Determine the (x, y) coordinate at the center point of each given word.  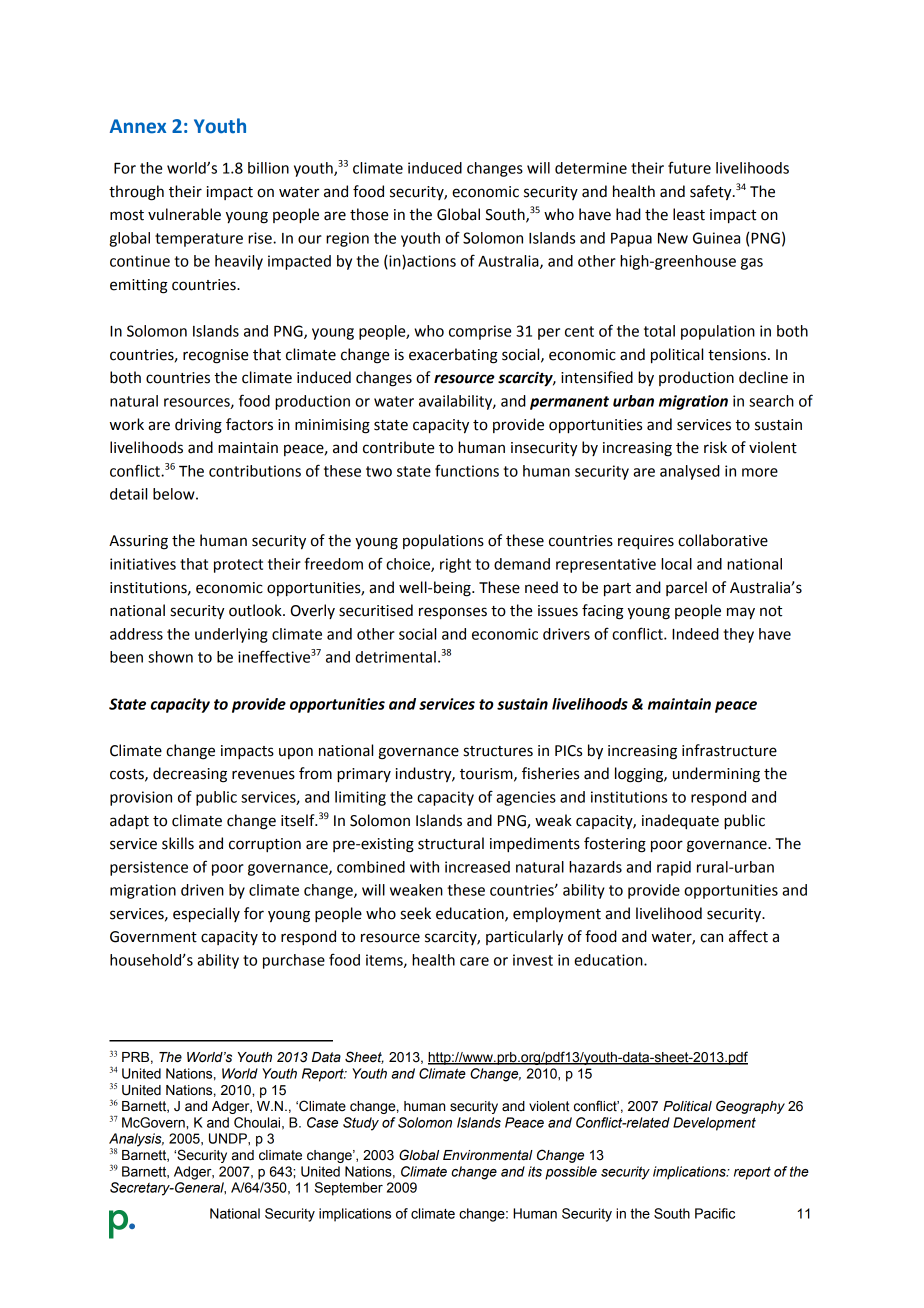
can (711, 938)
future (689, 167)
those (369, 214)
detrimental (395, 657)
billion (268, 168)
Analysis (136, 1141)
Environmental (488, 1155)
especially (206, 915)
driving (198, 426)
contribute (398, 447)
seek (416, 913)
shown (170, 657)
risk (715, 447)
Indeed (695, 634)
